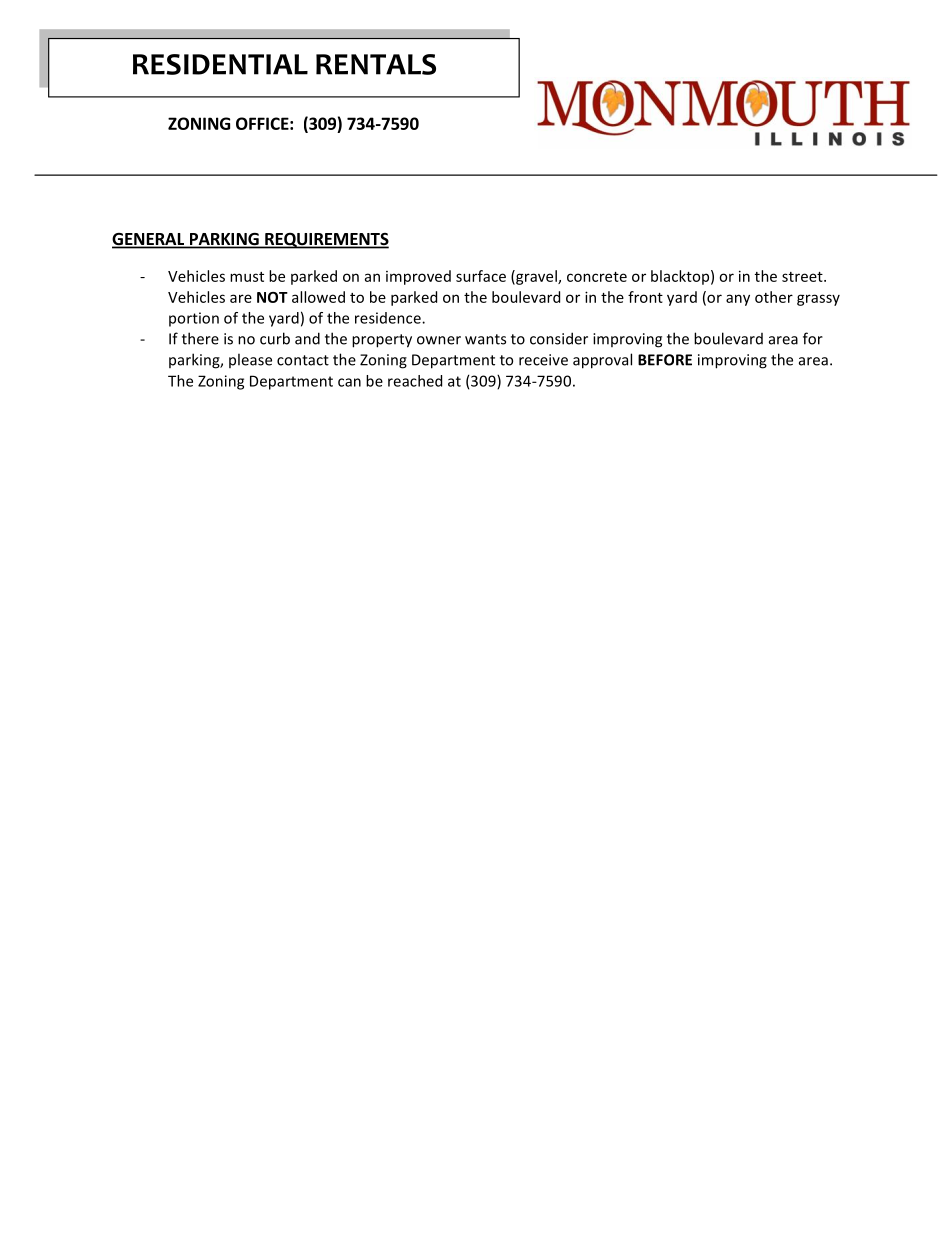 The width and height of the image is (952, 1233). What do you see at coordinates (149, 240) in the image?
I see `GENERAL` at bounding box center [149, 240].
